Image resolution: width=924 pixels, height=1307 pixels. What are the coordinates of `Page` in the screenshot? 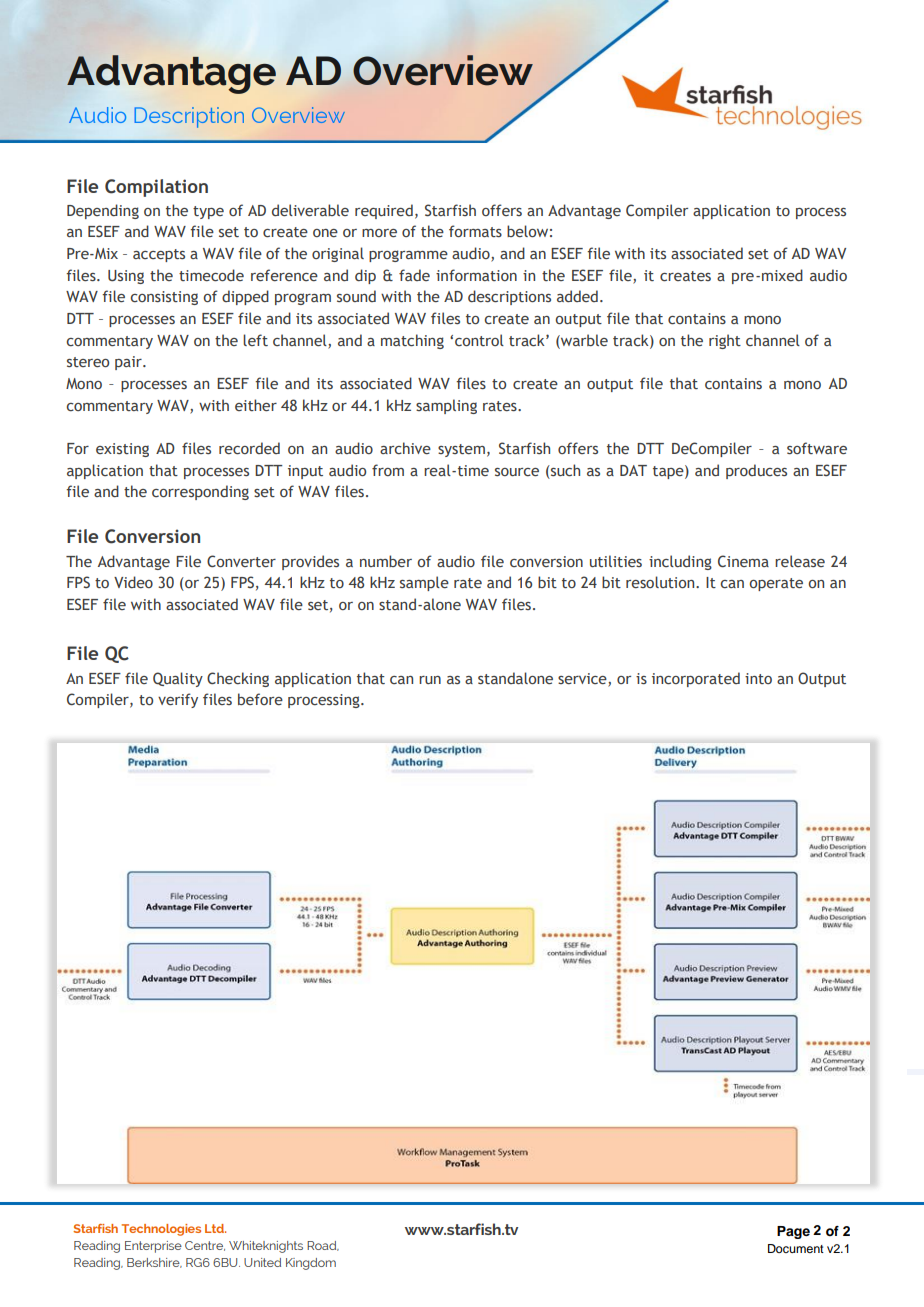 It's located at (793, 1232).
